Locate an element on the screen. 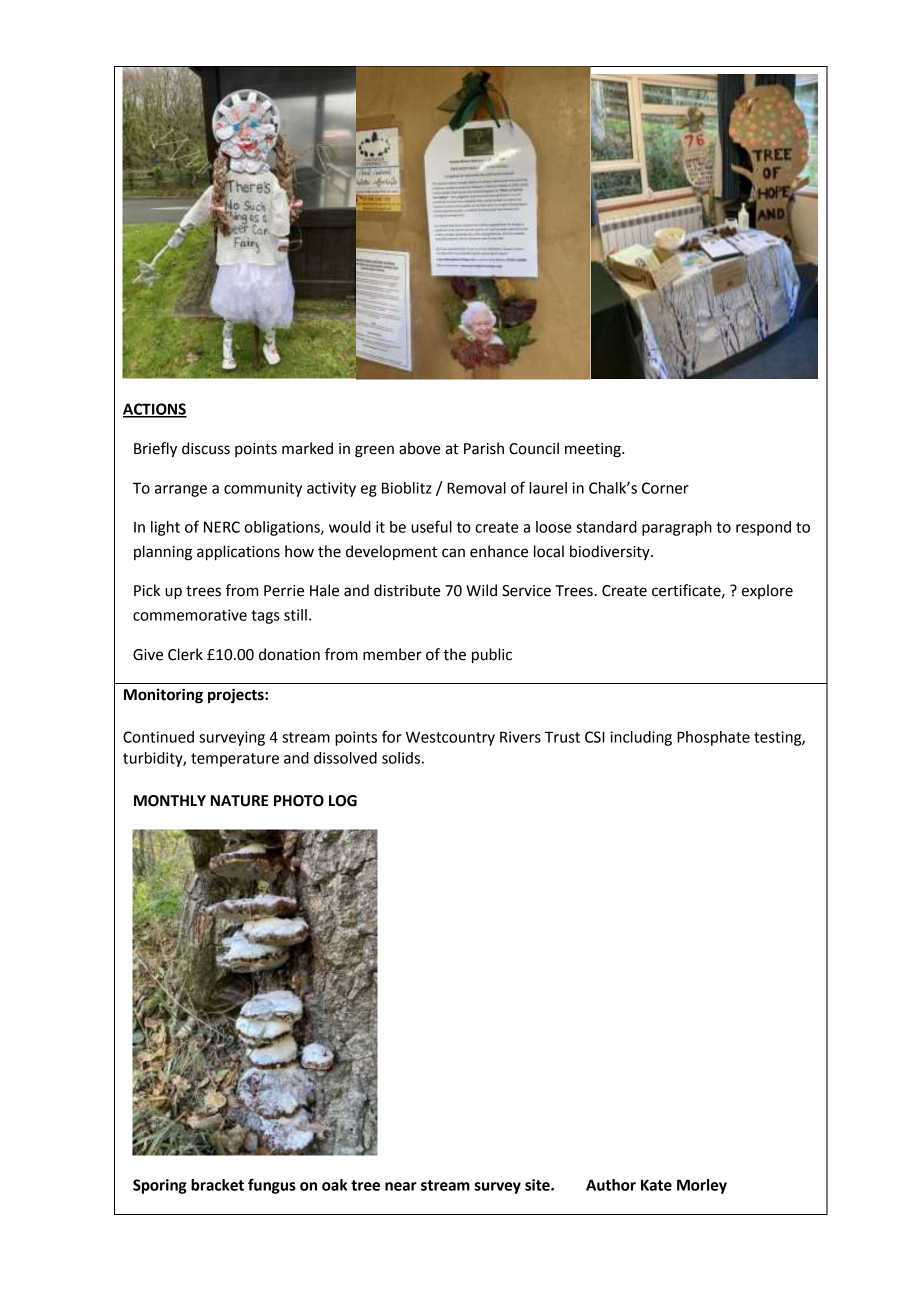 The image size is (924, 1308). Phosphate is located at coordinates (713, 738).
